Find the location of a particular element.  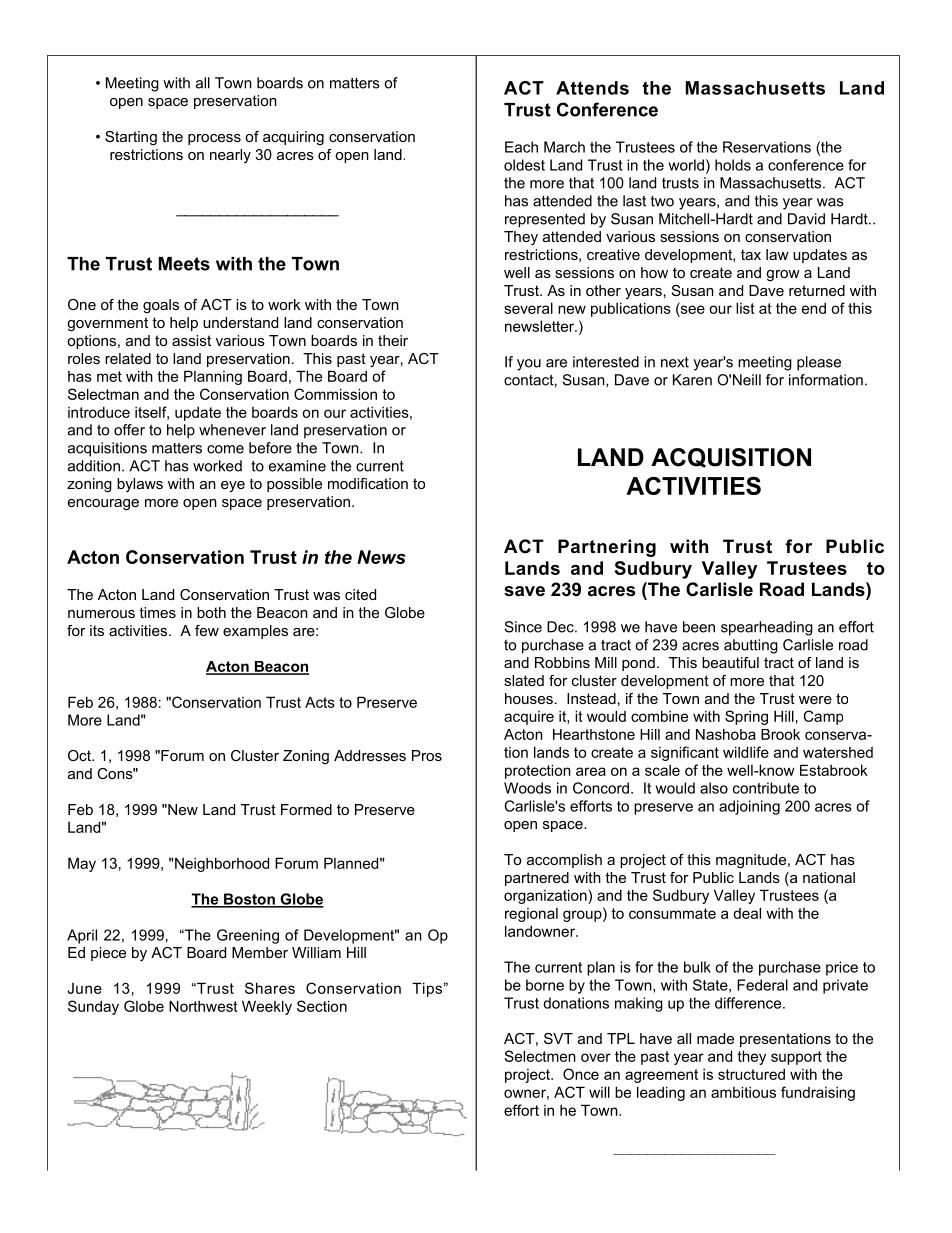

list is located at coordinates (745, 308).
